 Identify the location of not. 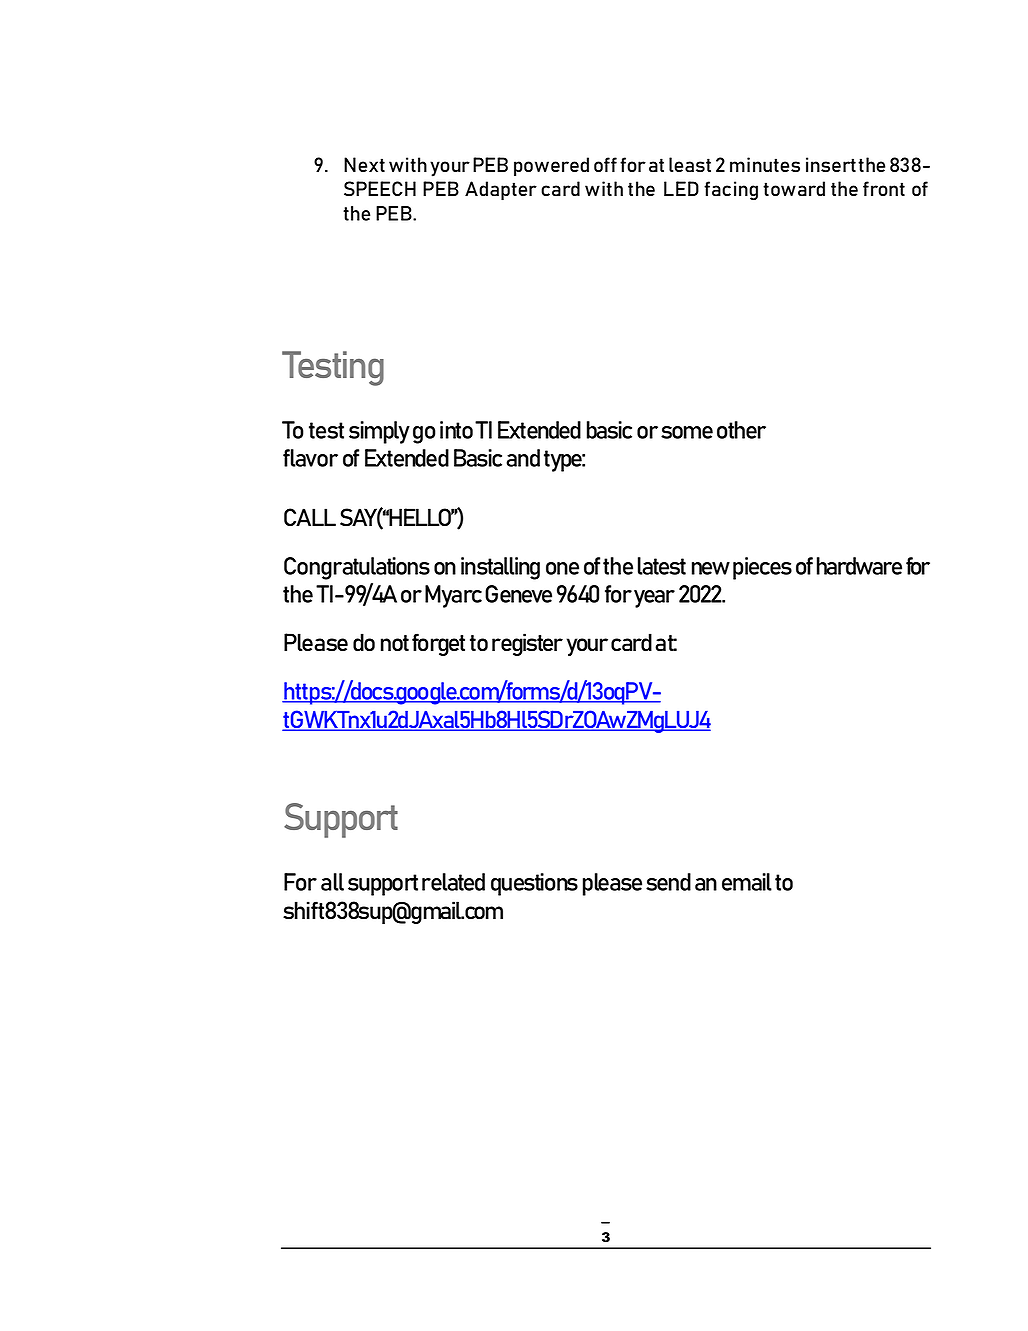
(395, 643).
